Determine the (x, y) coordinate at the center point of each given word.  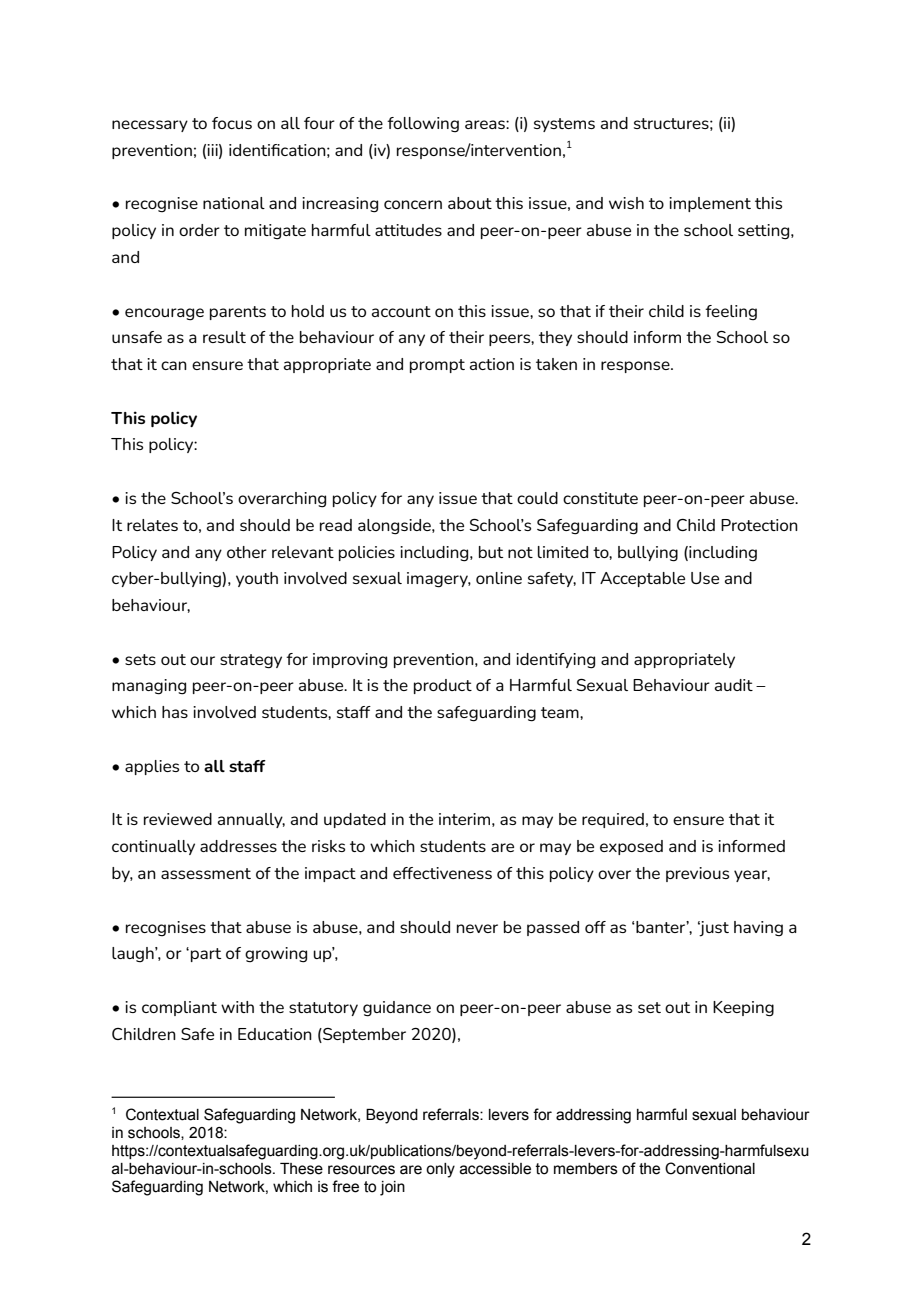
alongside (395, 527)
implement (710, 204)
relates (152, 525)
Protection (759, 525)
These (301, 1169)
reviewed (178, 819)
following (423, 125)
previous (697, 874)
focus (232, 123)
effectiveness (442, 873)
